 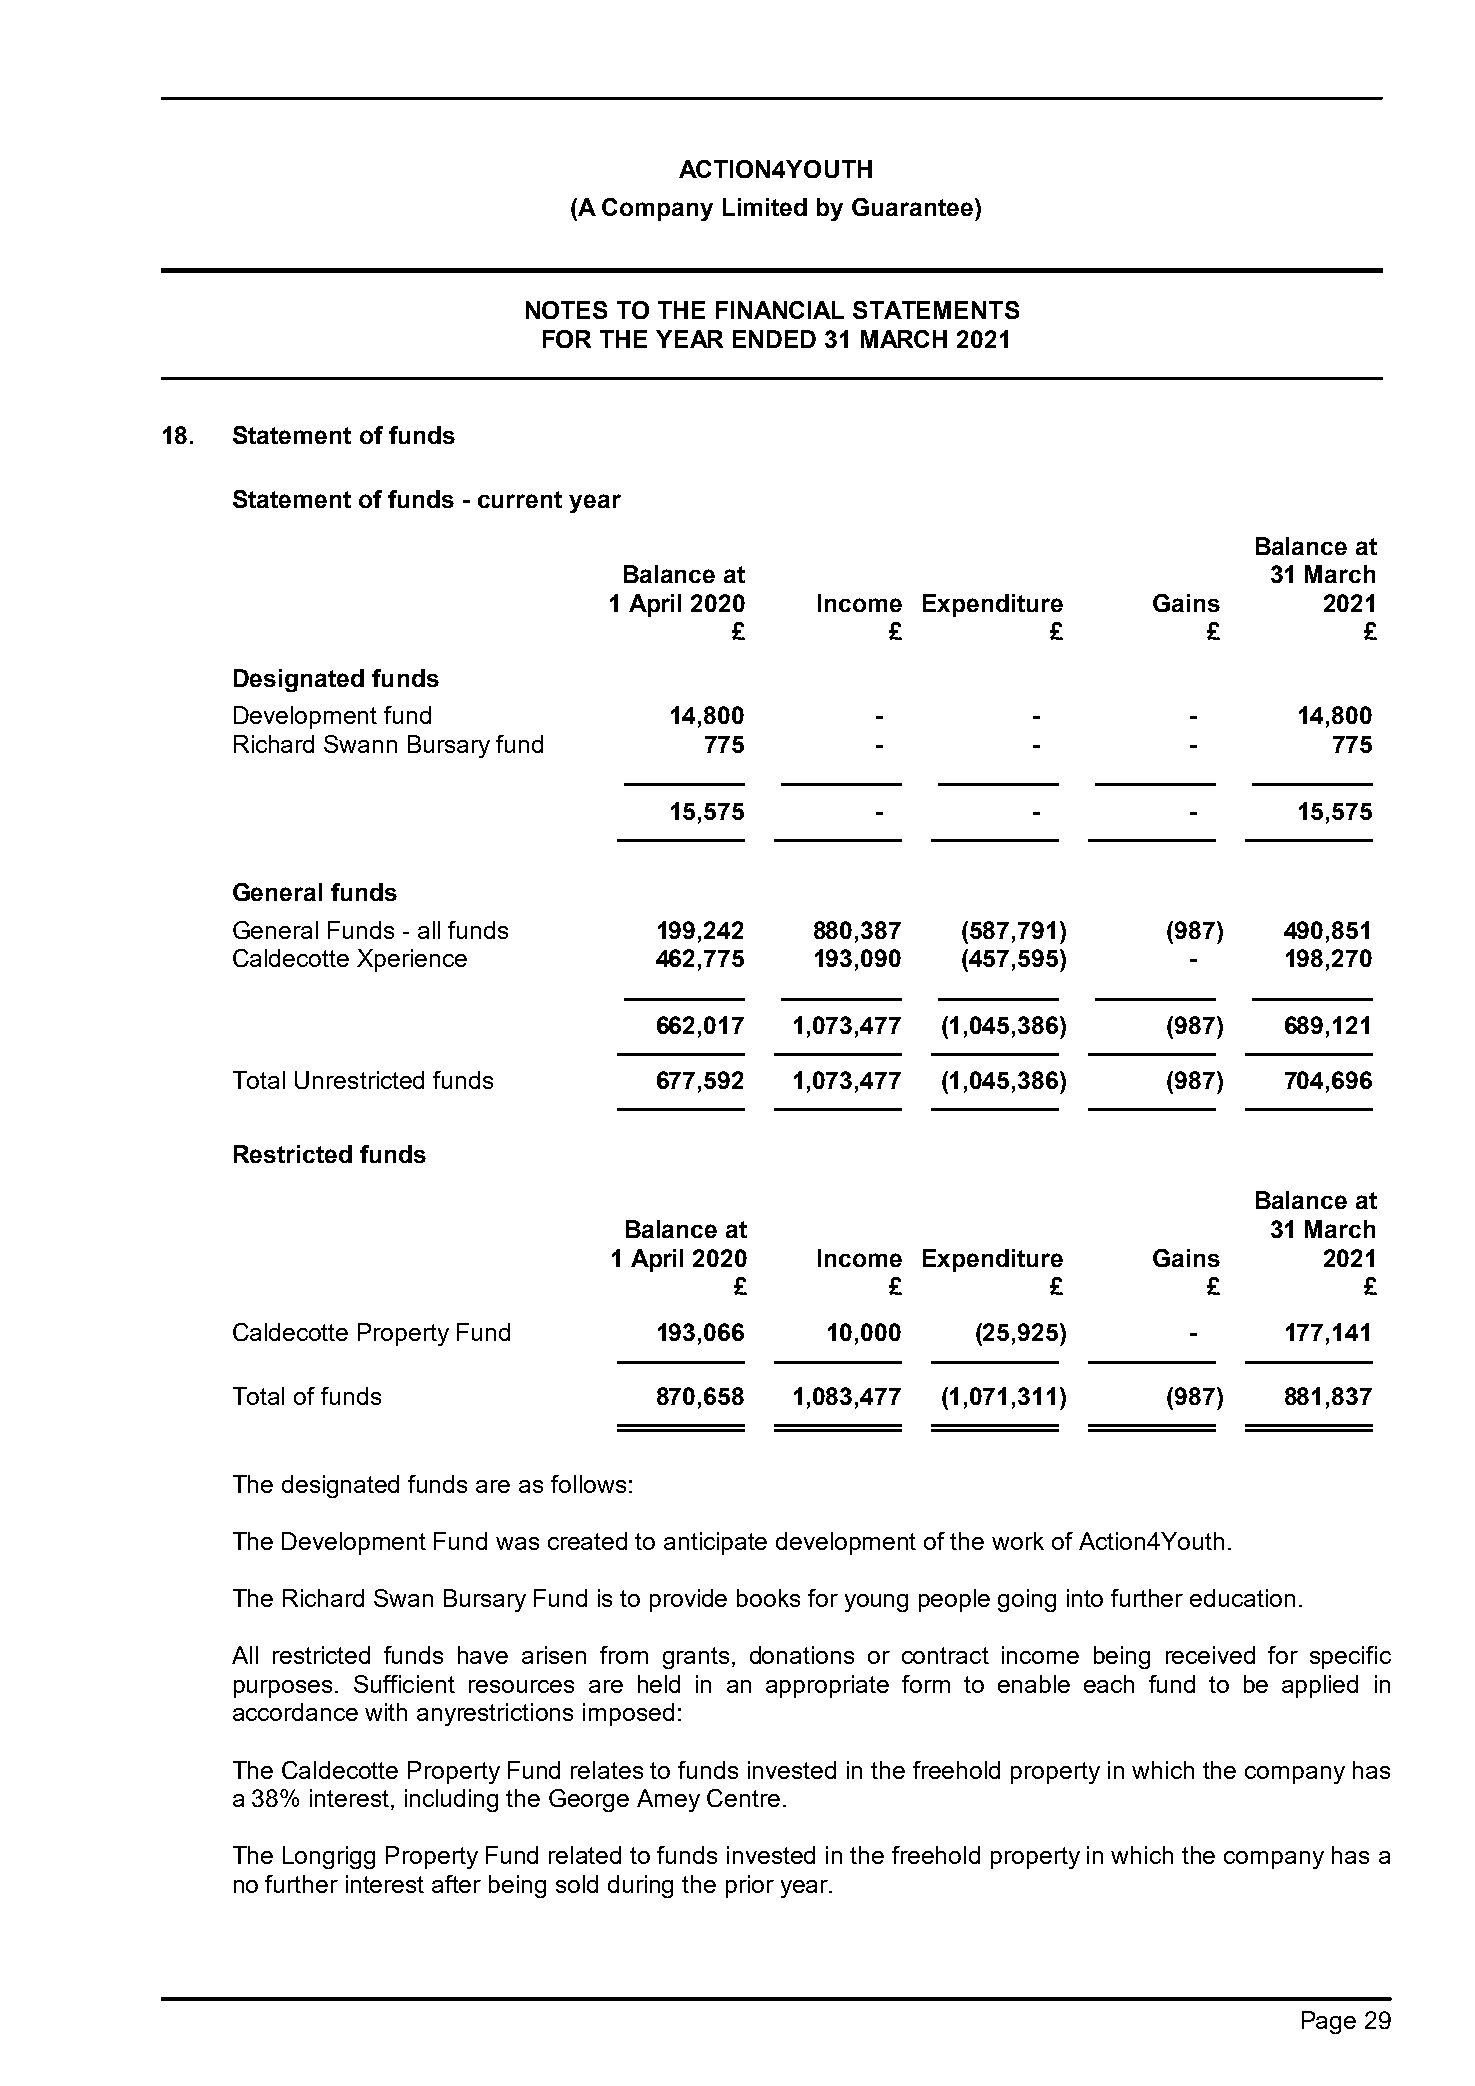 What do you see at coordinates (1242, 1598) in the image?
I see `education` at bounding box center [1242, 1598].
